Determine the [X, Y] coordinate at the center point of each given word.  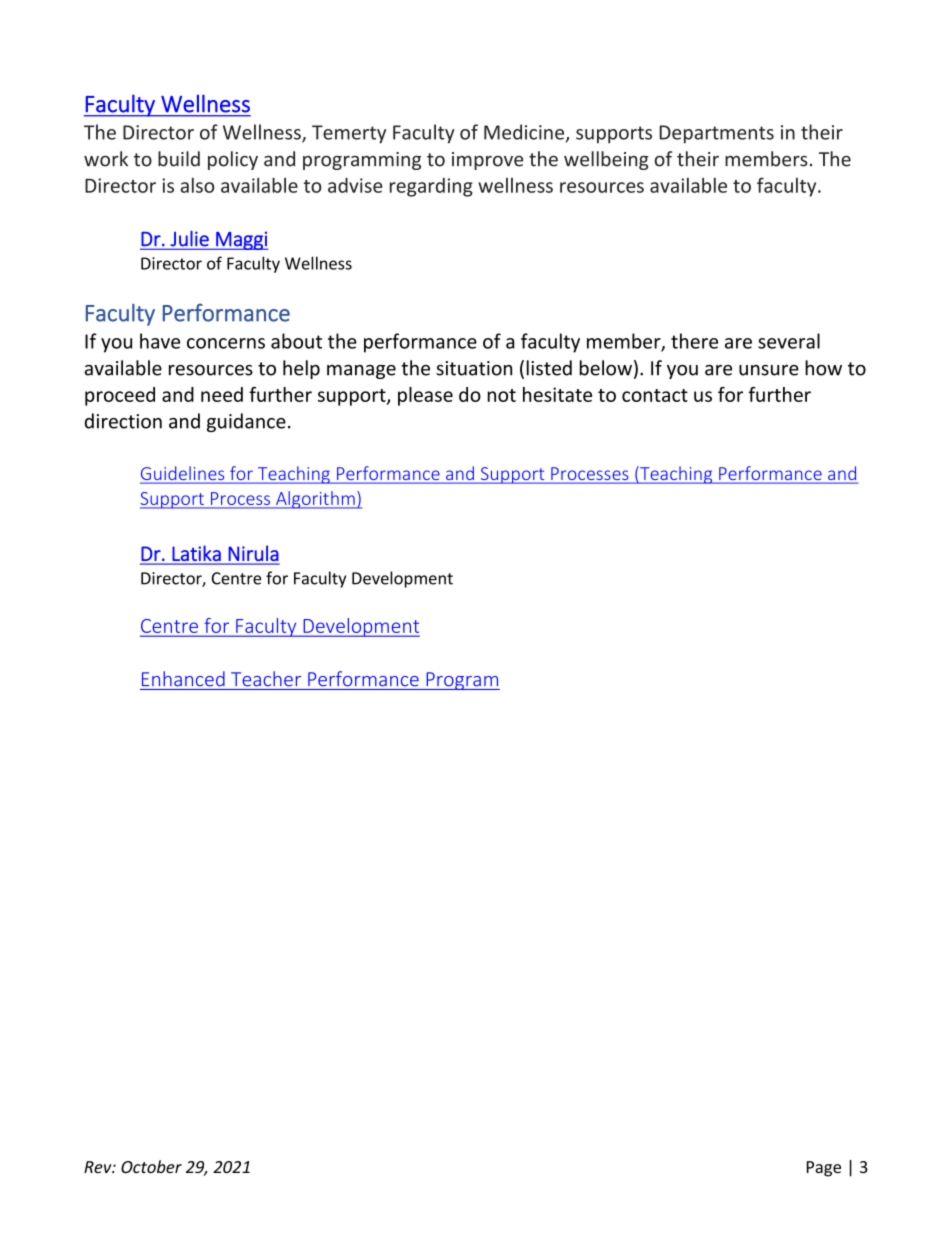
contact [655, 395]
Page [824, 1169]
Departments [716, 134]
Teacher [266, 678]
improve [487, 161]
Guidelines [183, 474]
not [502, 395]
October [151, 1166]
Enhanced [183, 679]
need [222, 394]
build [179, 159]
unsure [769, 370]
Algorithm [315, 500]
